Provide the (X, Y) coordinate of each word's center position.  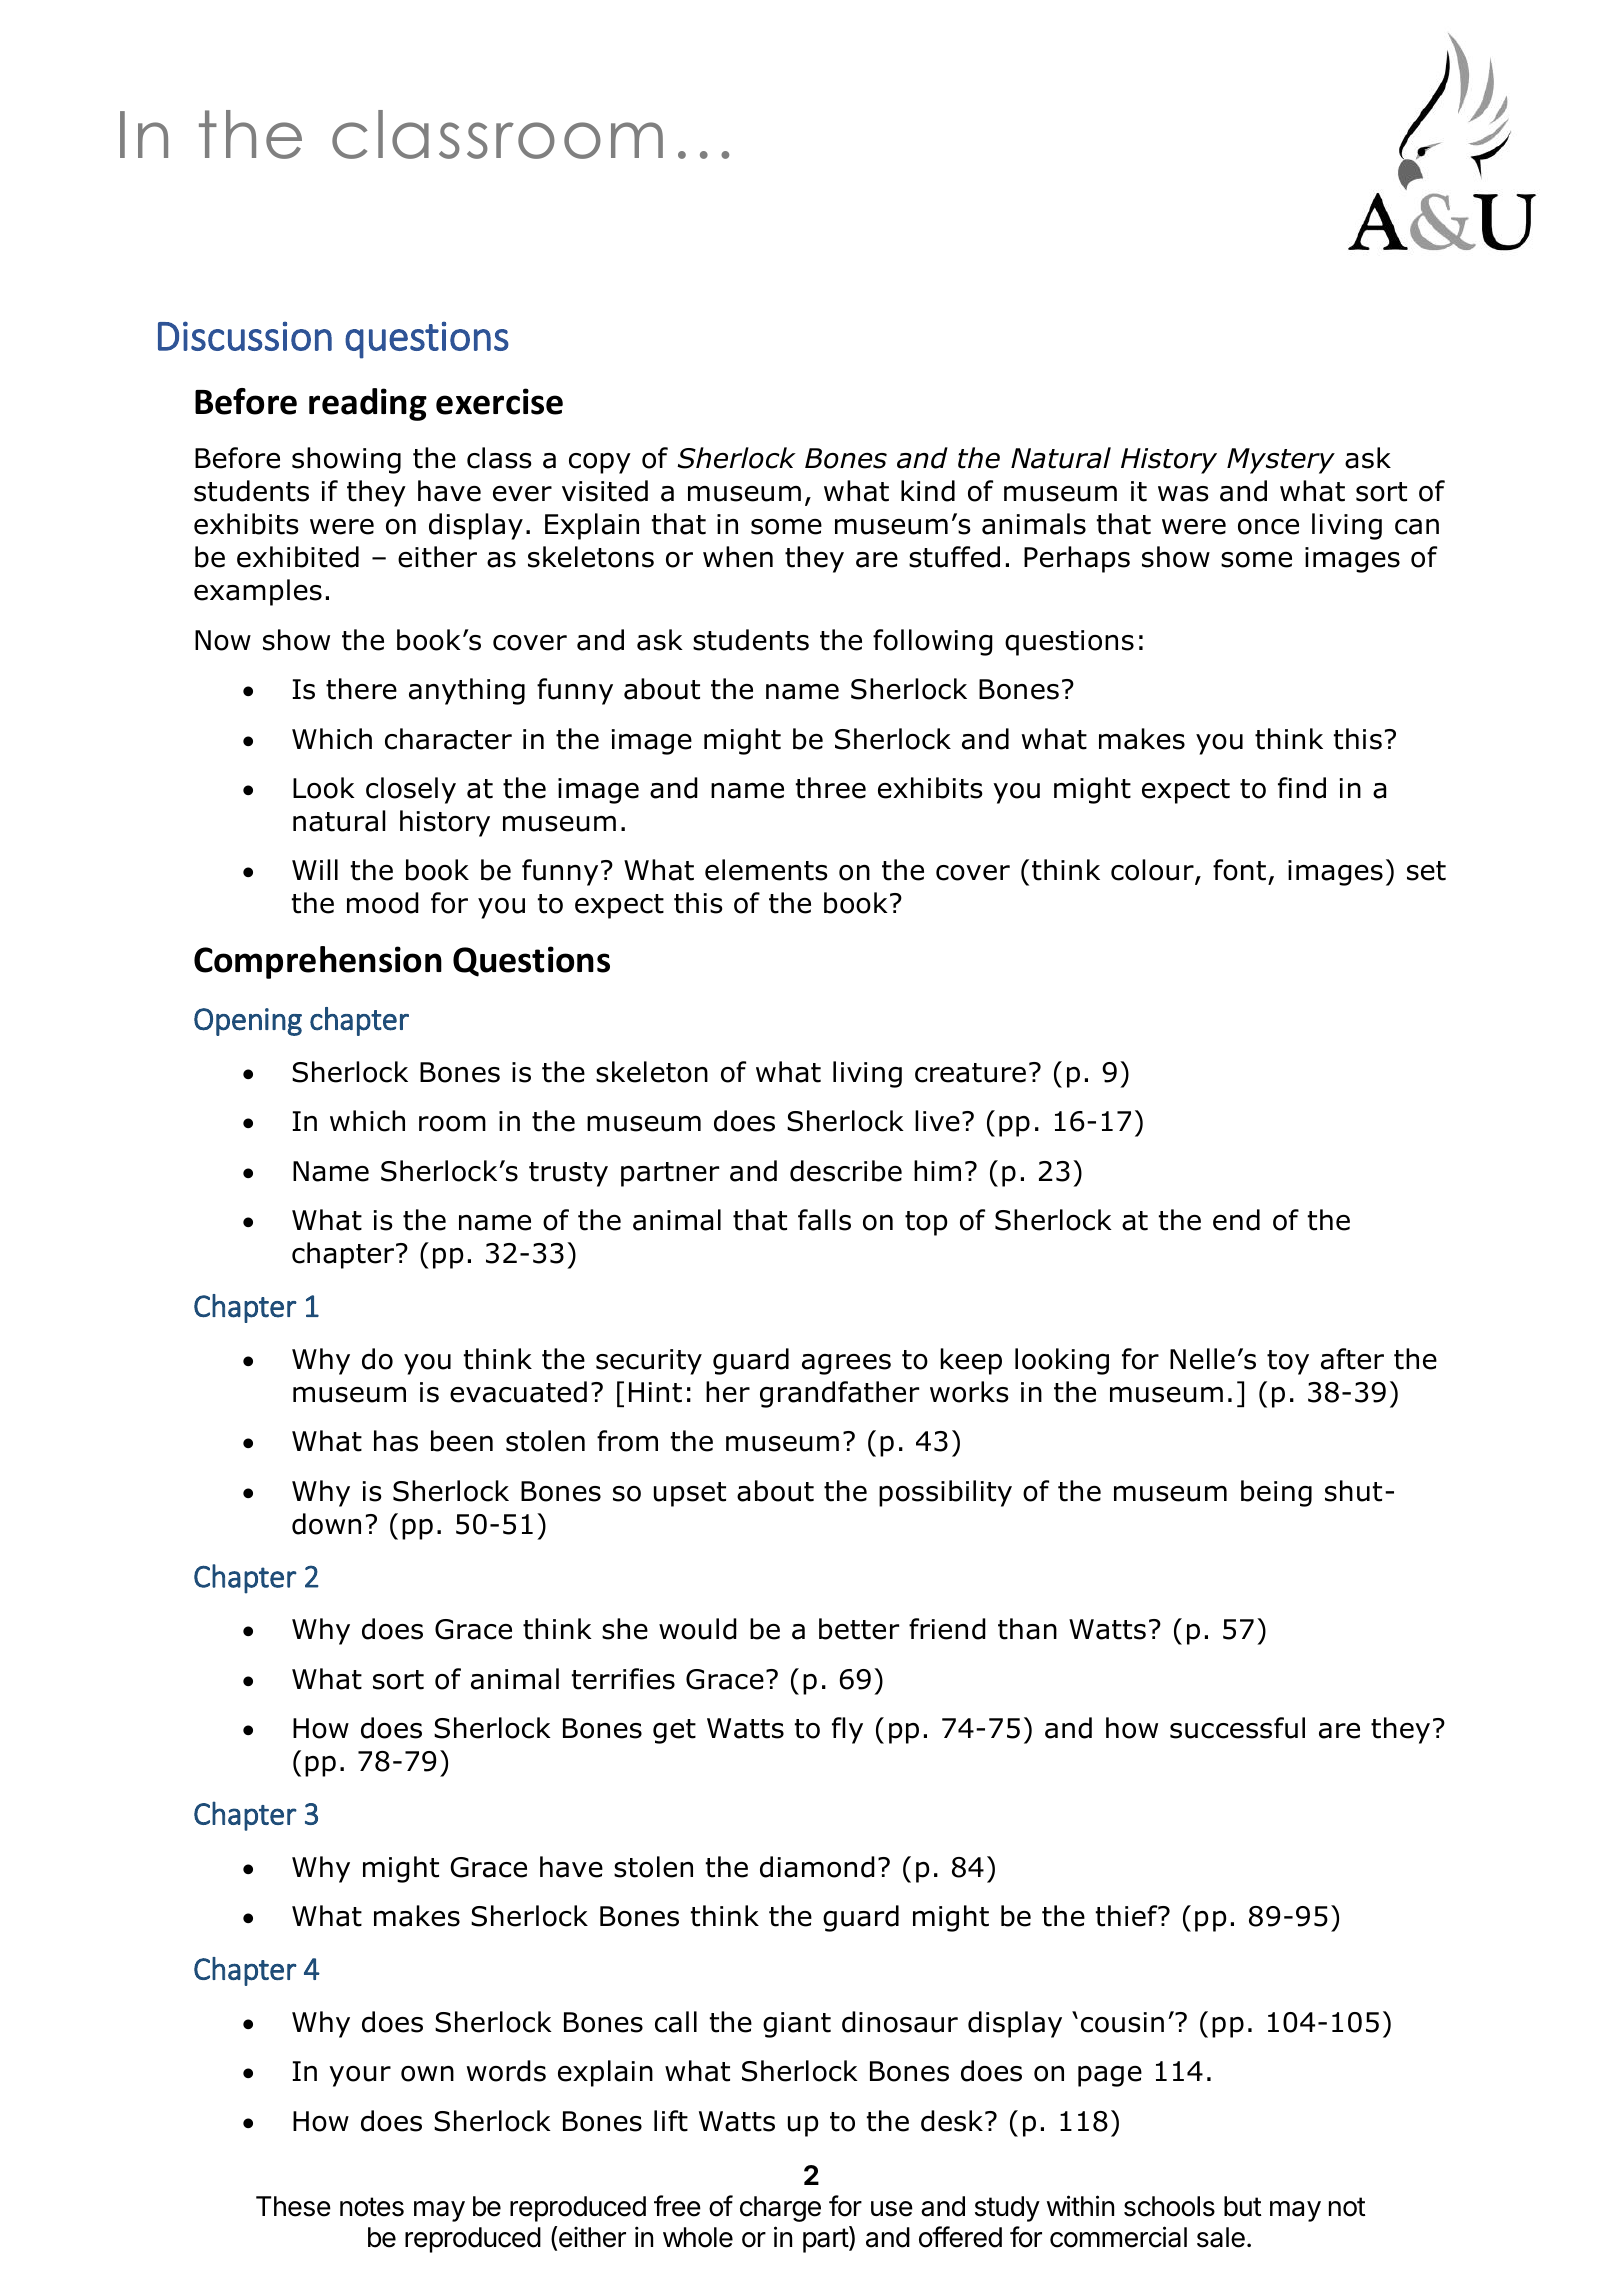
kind (928, 491)
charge (780, 2209)
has (396, 1441)
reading (368, 404)
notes (372, 2207)
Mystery (1281, 461)
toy (1288, 1362)
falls (824, 1220)
